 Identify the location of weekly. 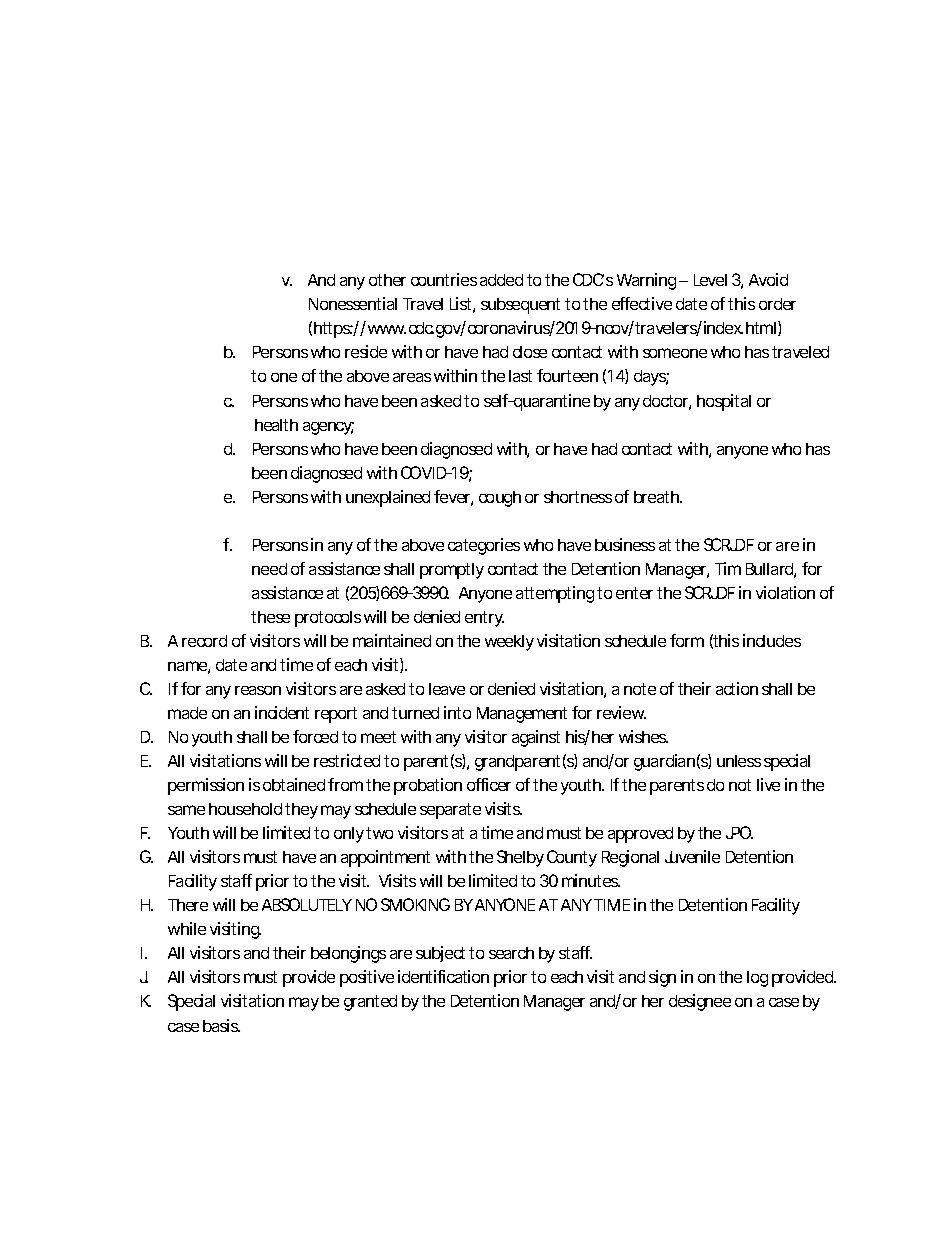
(509, 643).
